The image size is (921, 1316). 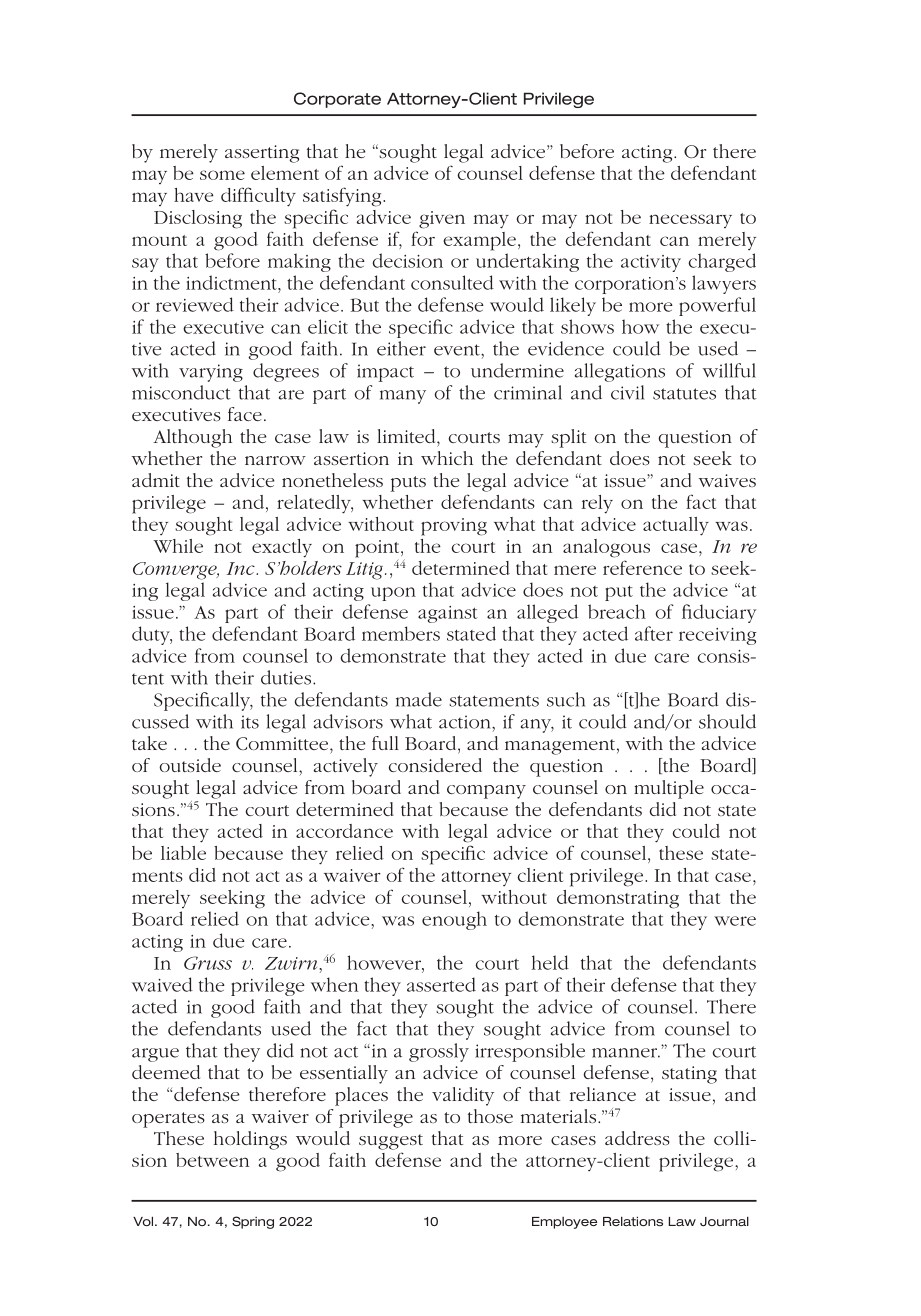 I want to click on liable, so click(x=183, y=853).
